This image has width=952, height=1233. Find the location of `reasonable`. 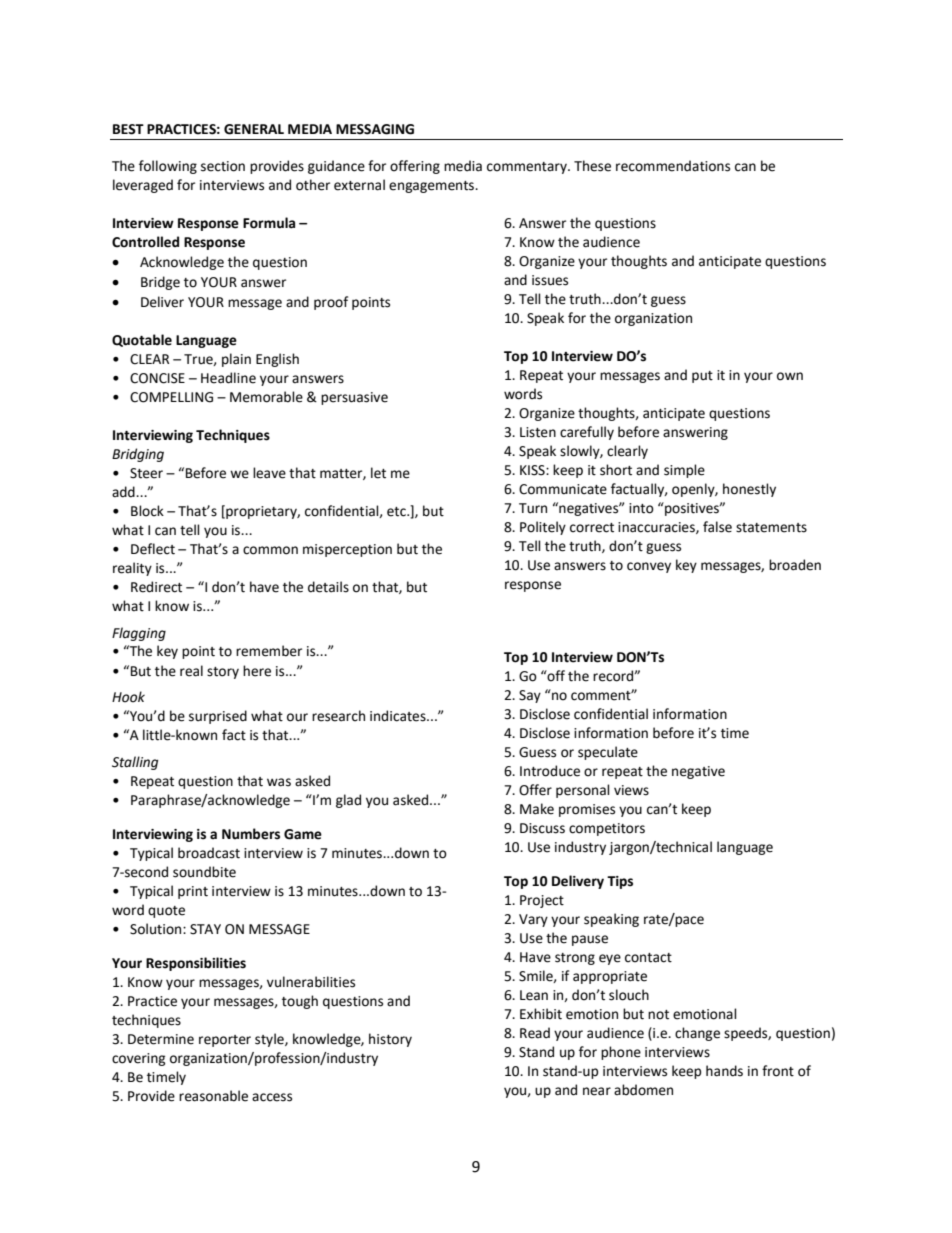

reasonable is located at coordinates (213, 1096).
